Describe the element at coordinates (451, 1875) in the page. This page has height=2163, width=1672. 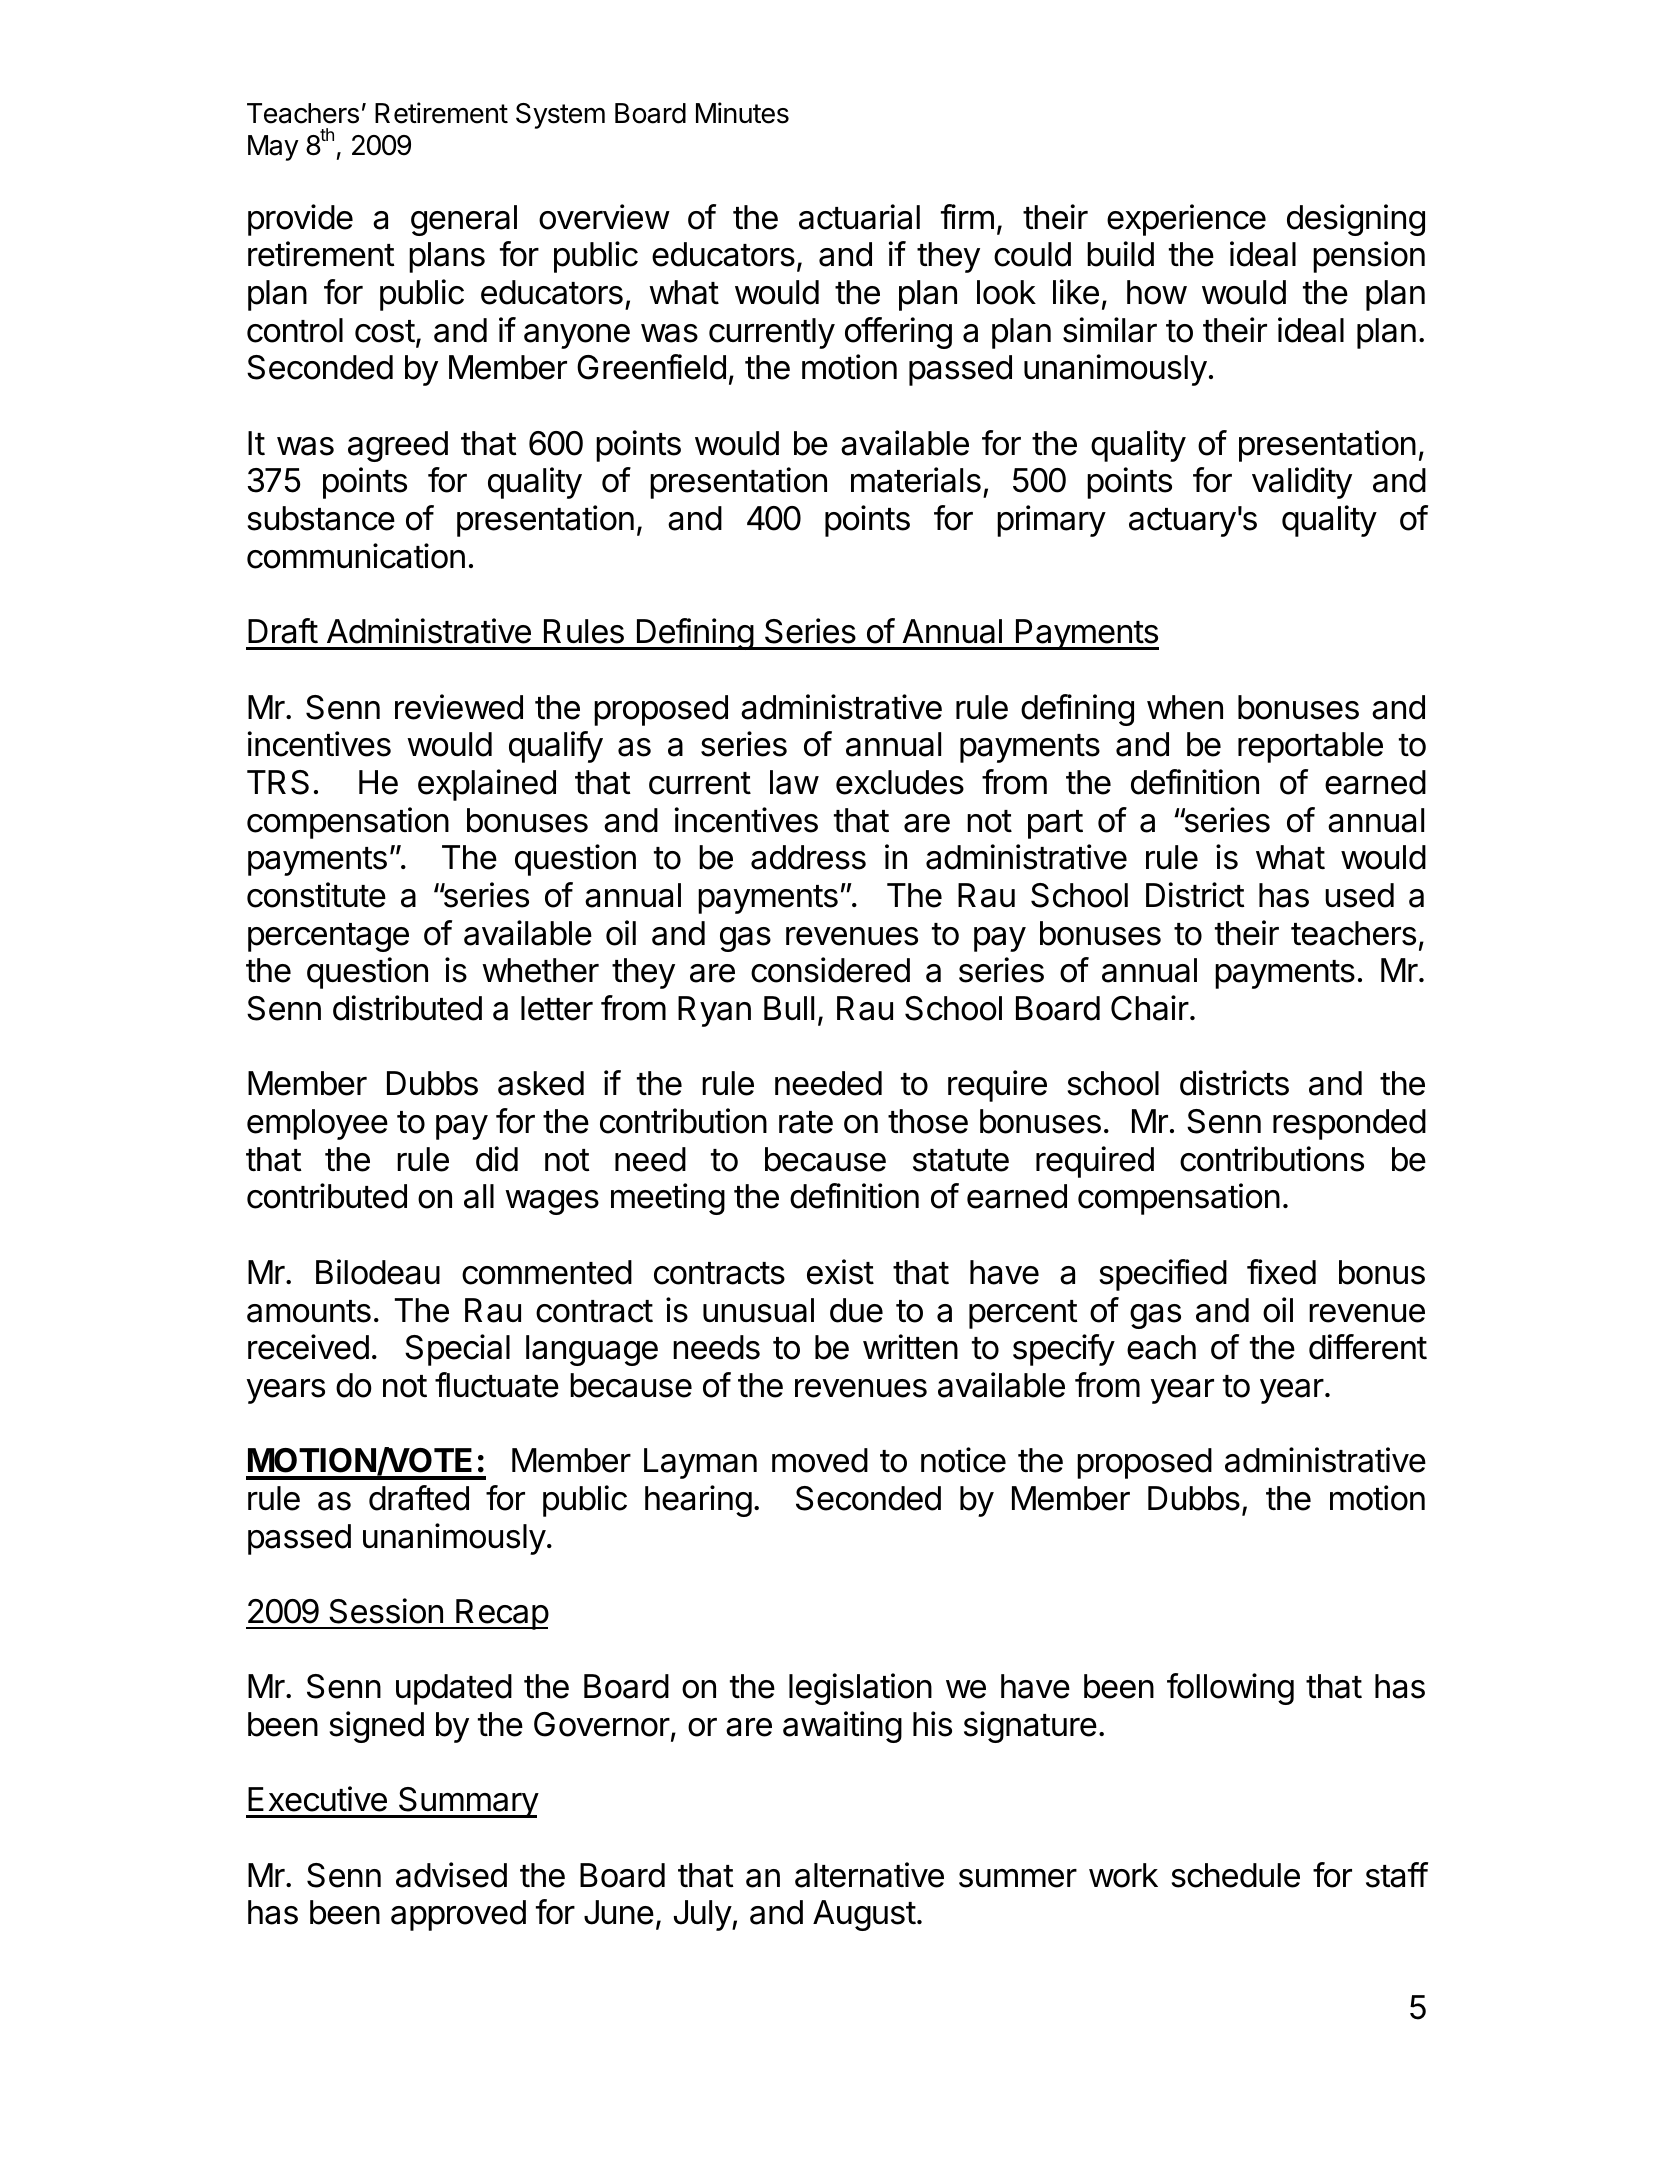
I see `advised` at that location.
